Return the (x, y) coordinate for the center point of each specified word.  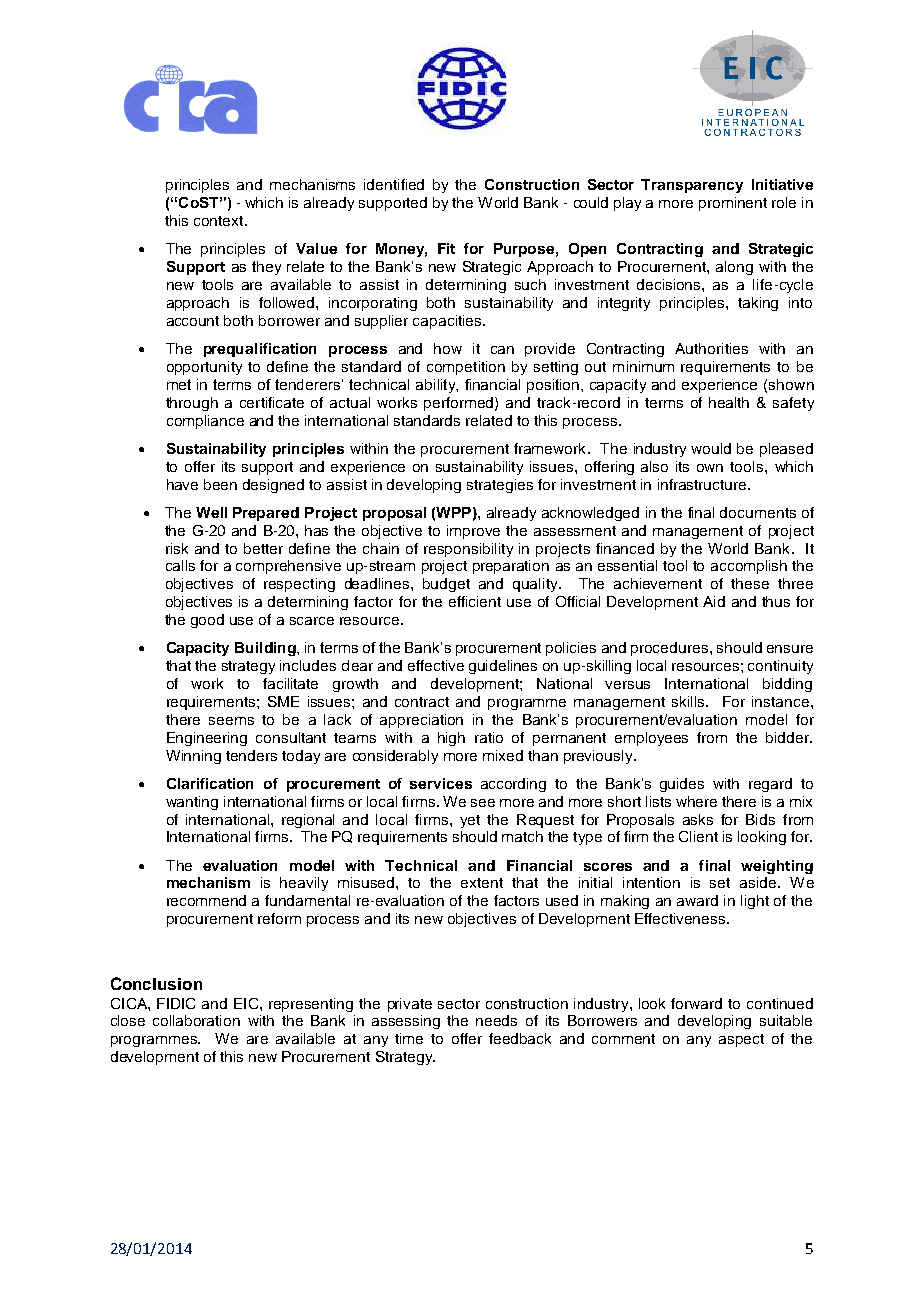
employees (651, 739)
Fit (446, 248)
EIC (247, 1003)
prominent (733, 204)
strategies (500, 486)
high (451, 739)
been (220, 484)
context (220, 221)
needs (496, 1020)
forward (696, 1003)
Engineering (207, 739)
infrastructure (703, 484)
